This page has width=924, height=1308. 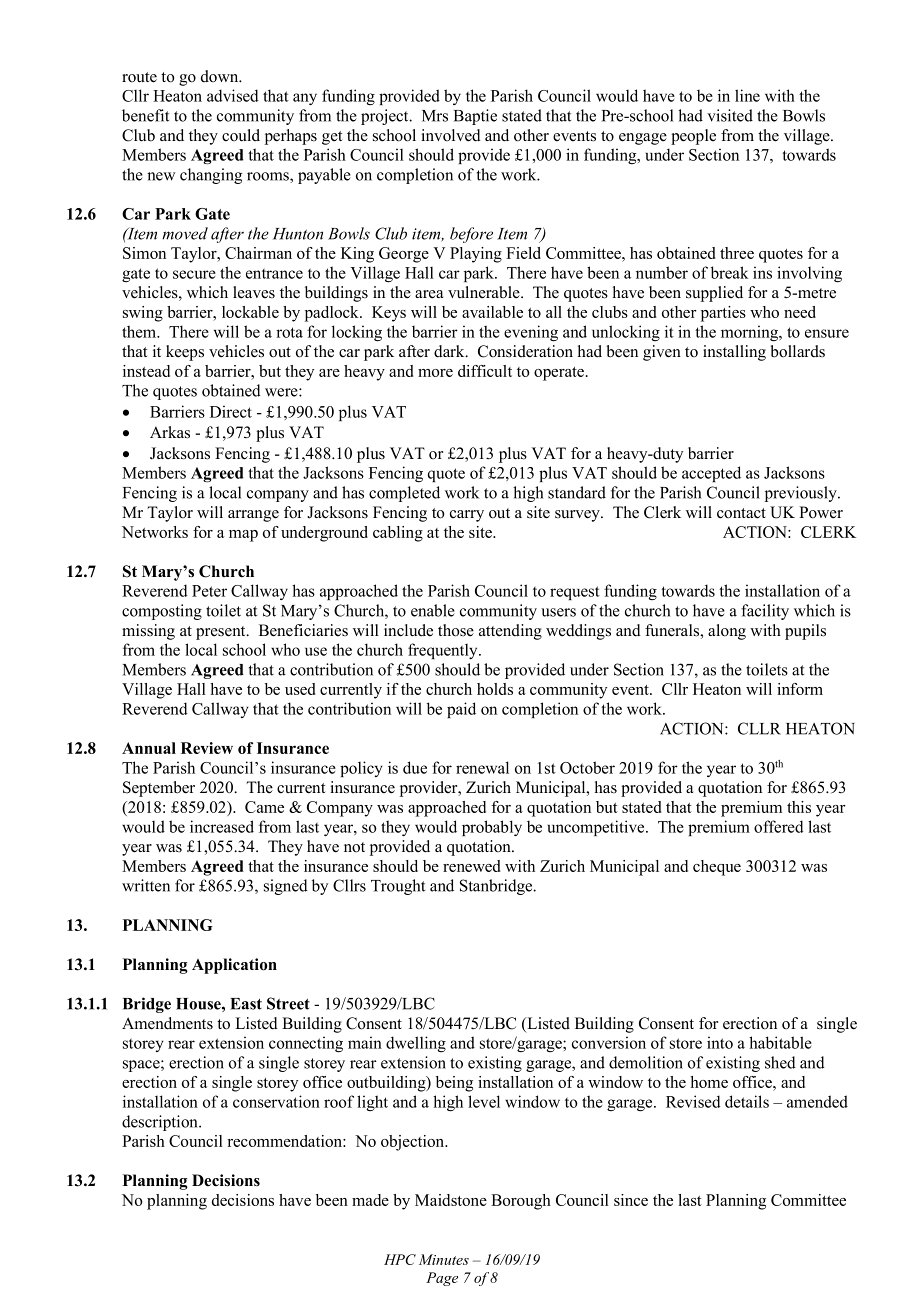 I want to click on along, so click(x=727, y=632).
